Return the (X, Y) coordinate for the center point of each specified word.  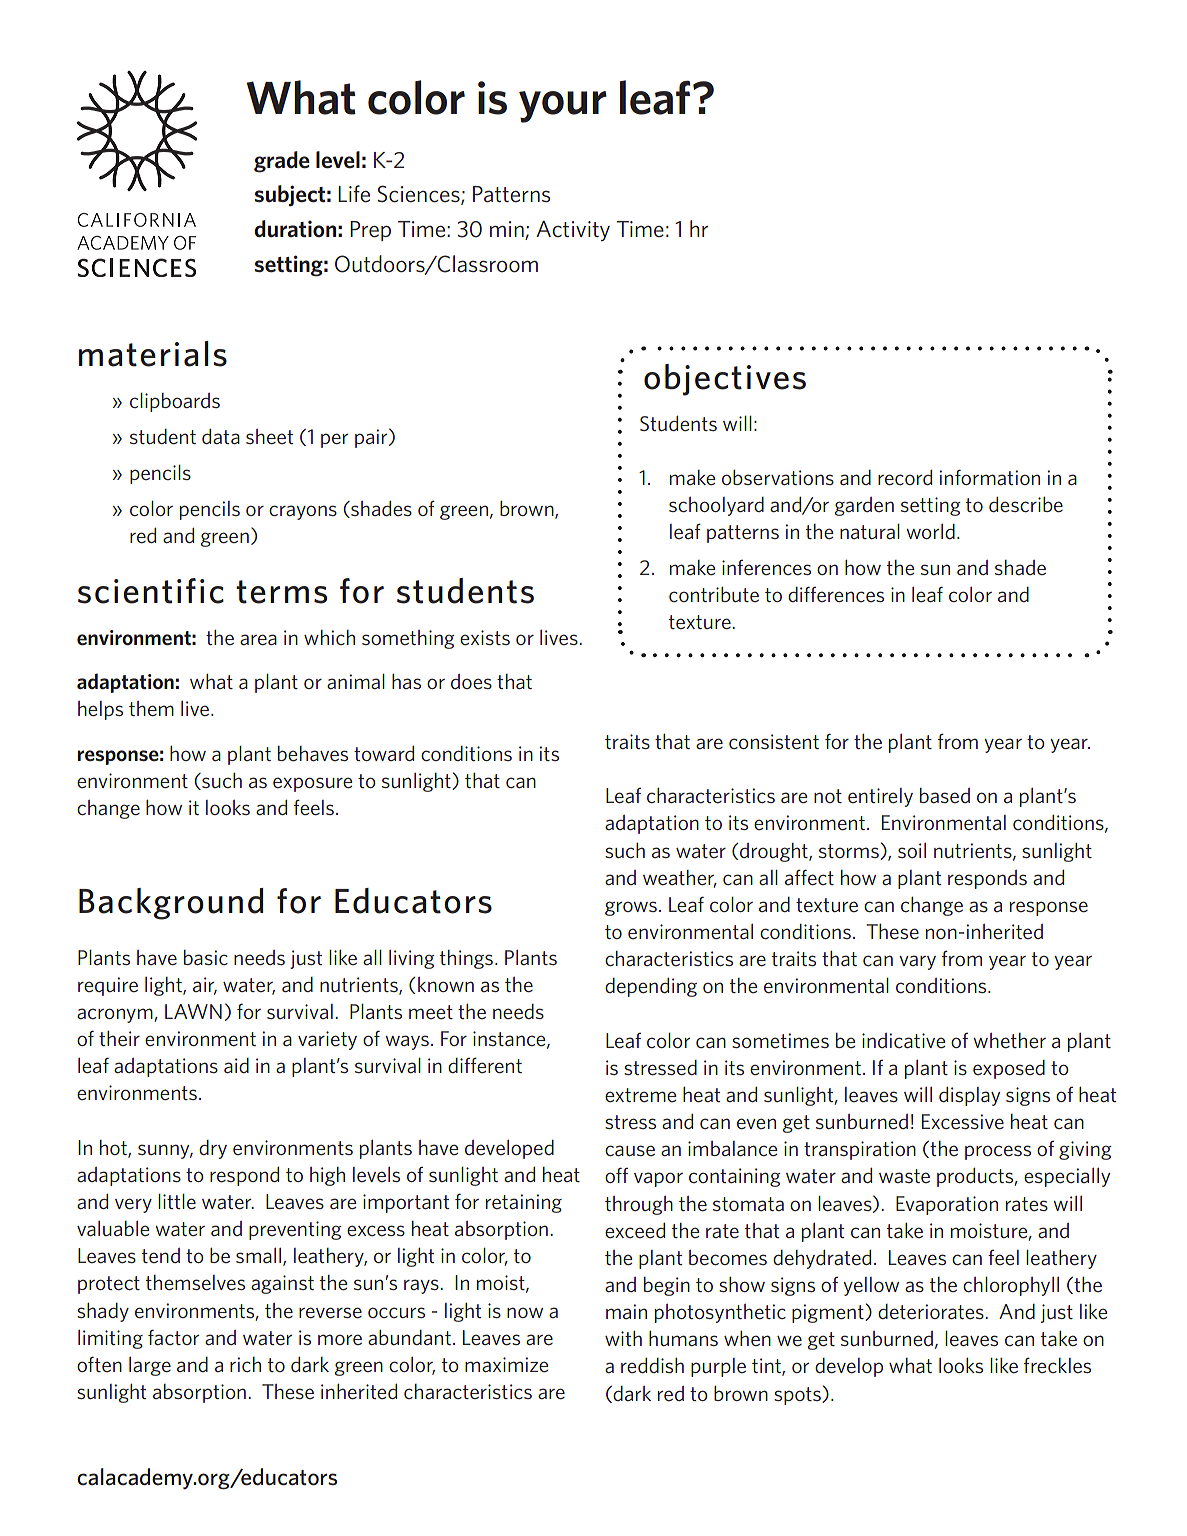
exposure (312, 784)
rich (245, 1364)
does (471, 681)
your (563, 107)
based (945, 795)
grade (282, 162)
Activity (573, 231)
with (623, 1338)
